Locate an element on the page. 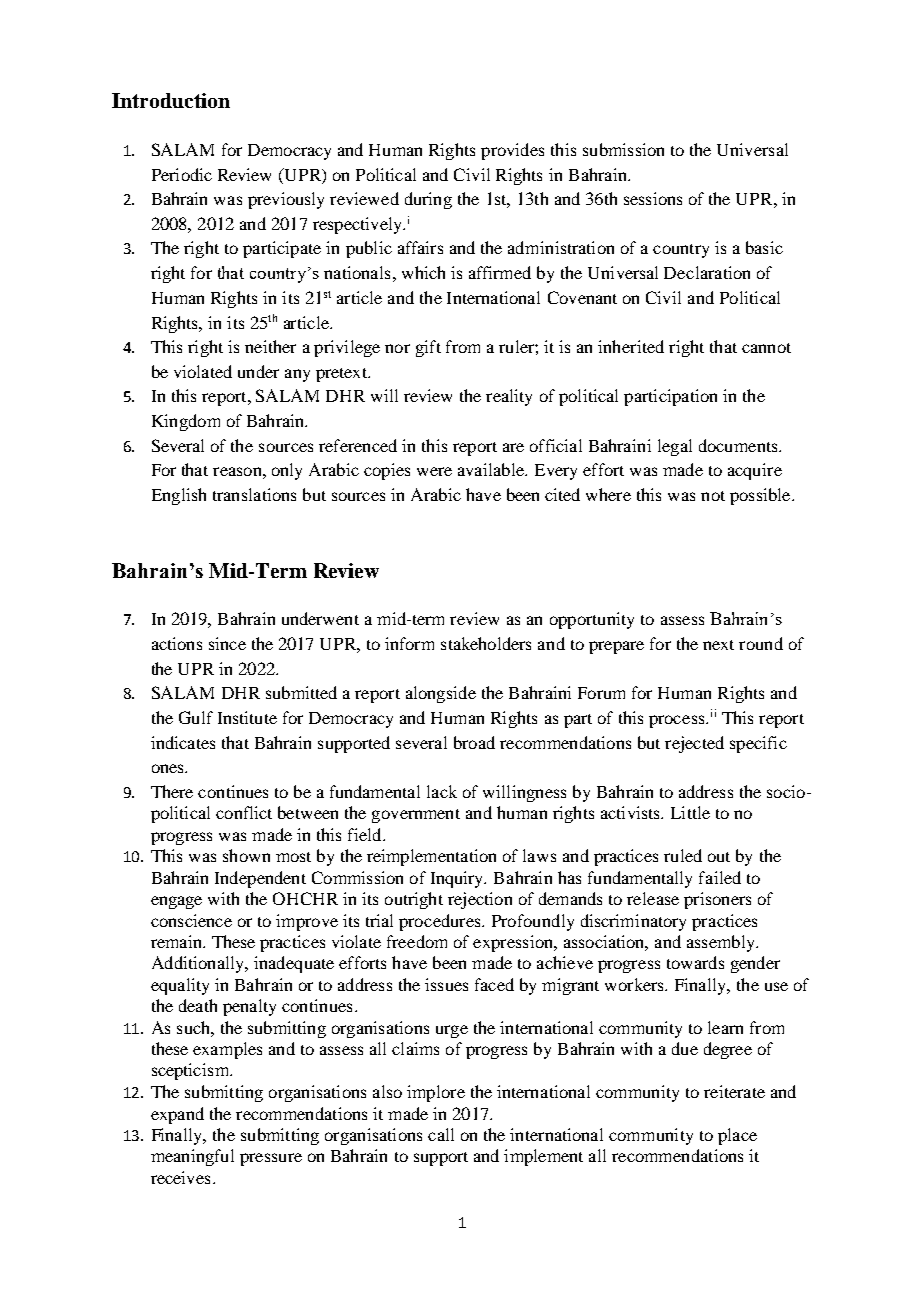  submission is located at coordinates (623, 149).
